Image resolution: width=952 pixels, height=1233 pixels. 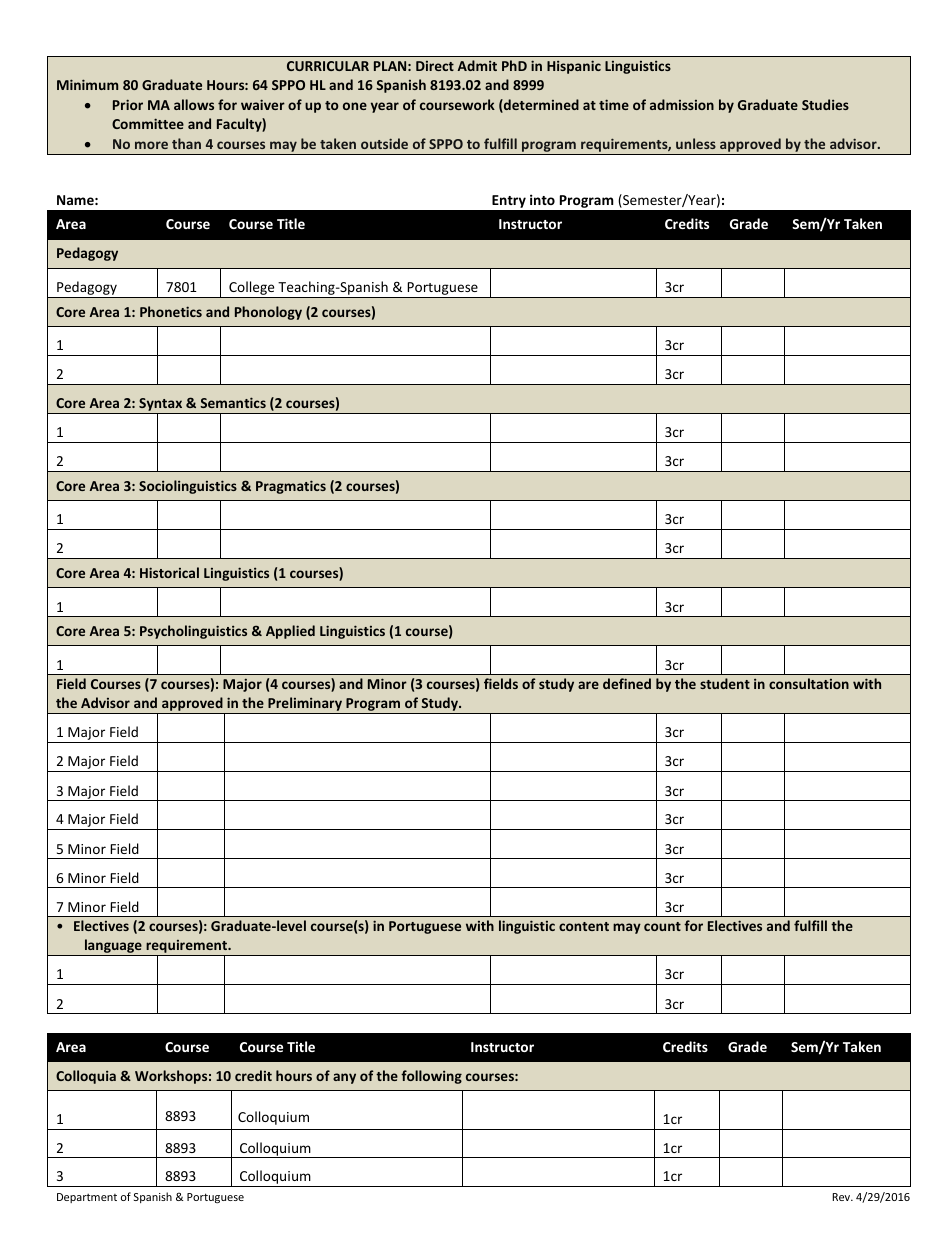 What do you see at coordinates (842, 1197) in the document?
I see `Rev` at bounding box center [842, 1197].
